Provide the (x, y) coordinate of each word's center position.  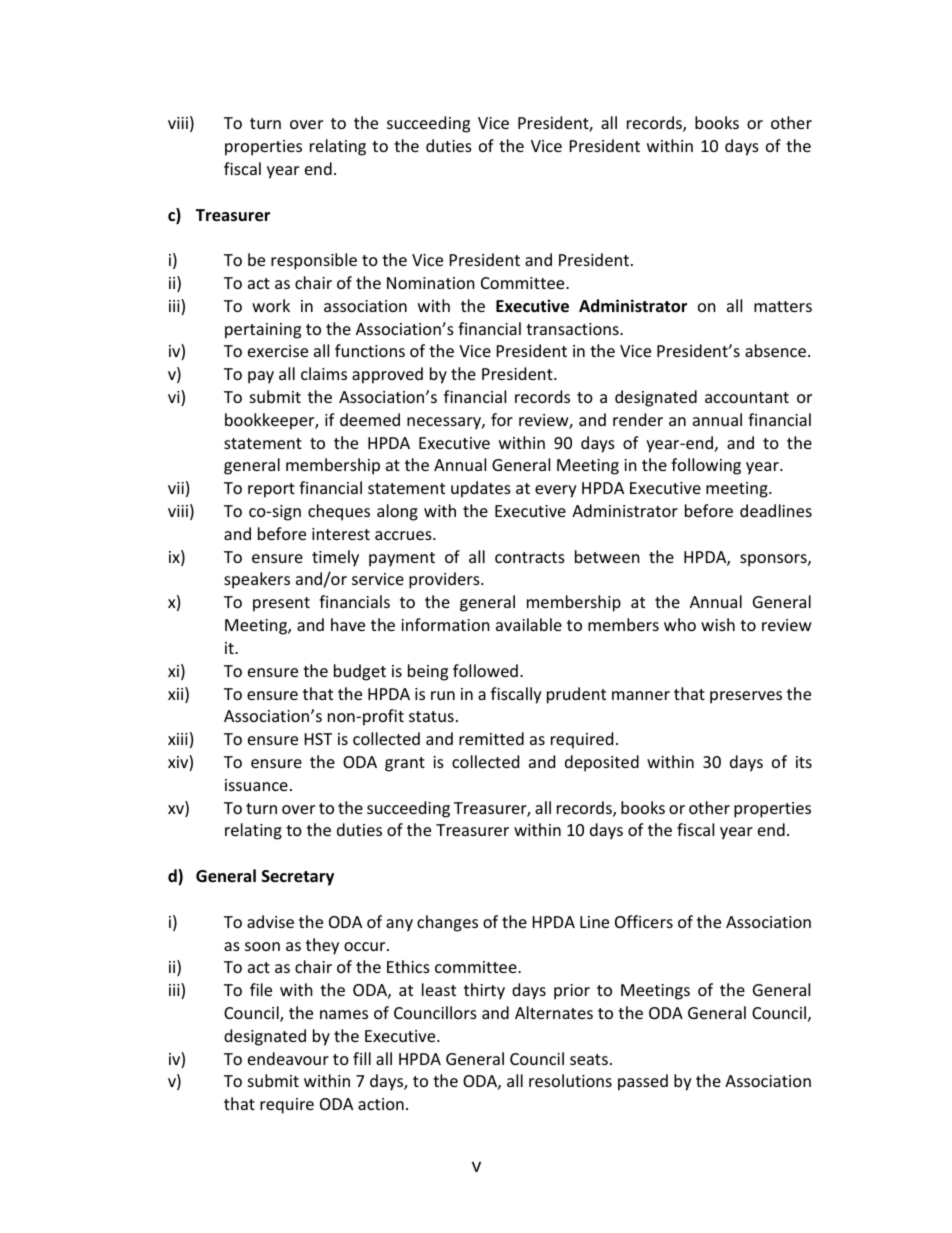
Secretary (298, 878)
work (271, 305)
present (281, 604)
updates (481, 489)
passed (643, 1082)
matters (783, 306)
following (706, 466)
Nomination (431, 283)
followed (485, 670)
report (271, 490)
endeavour (288, 1058)
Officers (644, 921)
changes (447, 923)
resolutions (570, 1080)
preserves (746, 697)
